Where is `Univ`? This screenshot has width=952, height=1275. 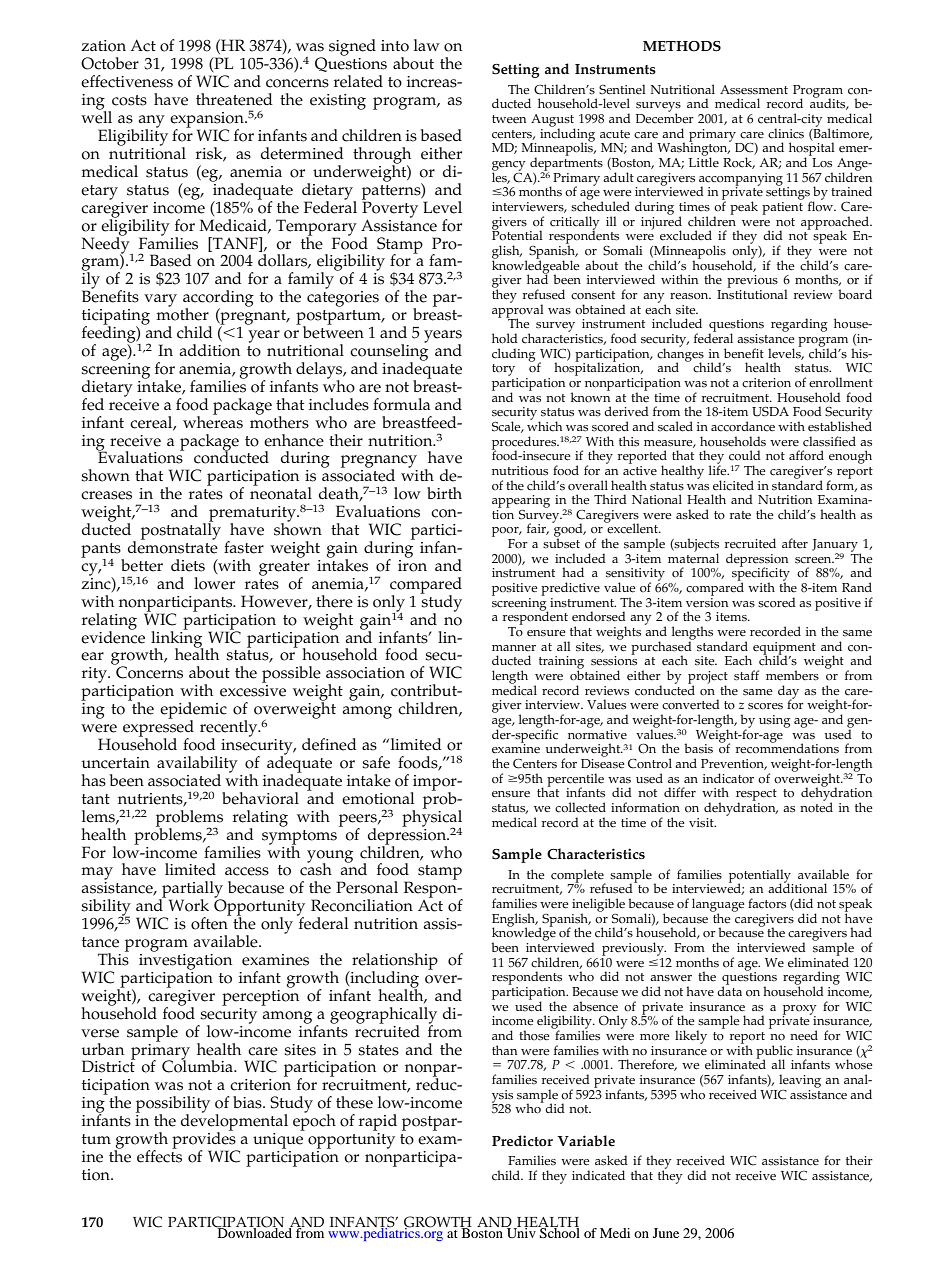
Univ is located at coordinates (521, 1231).
